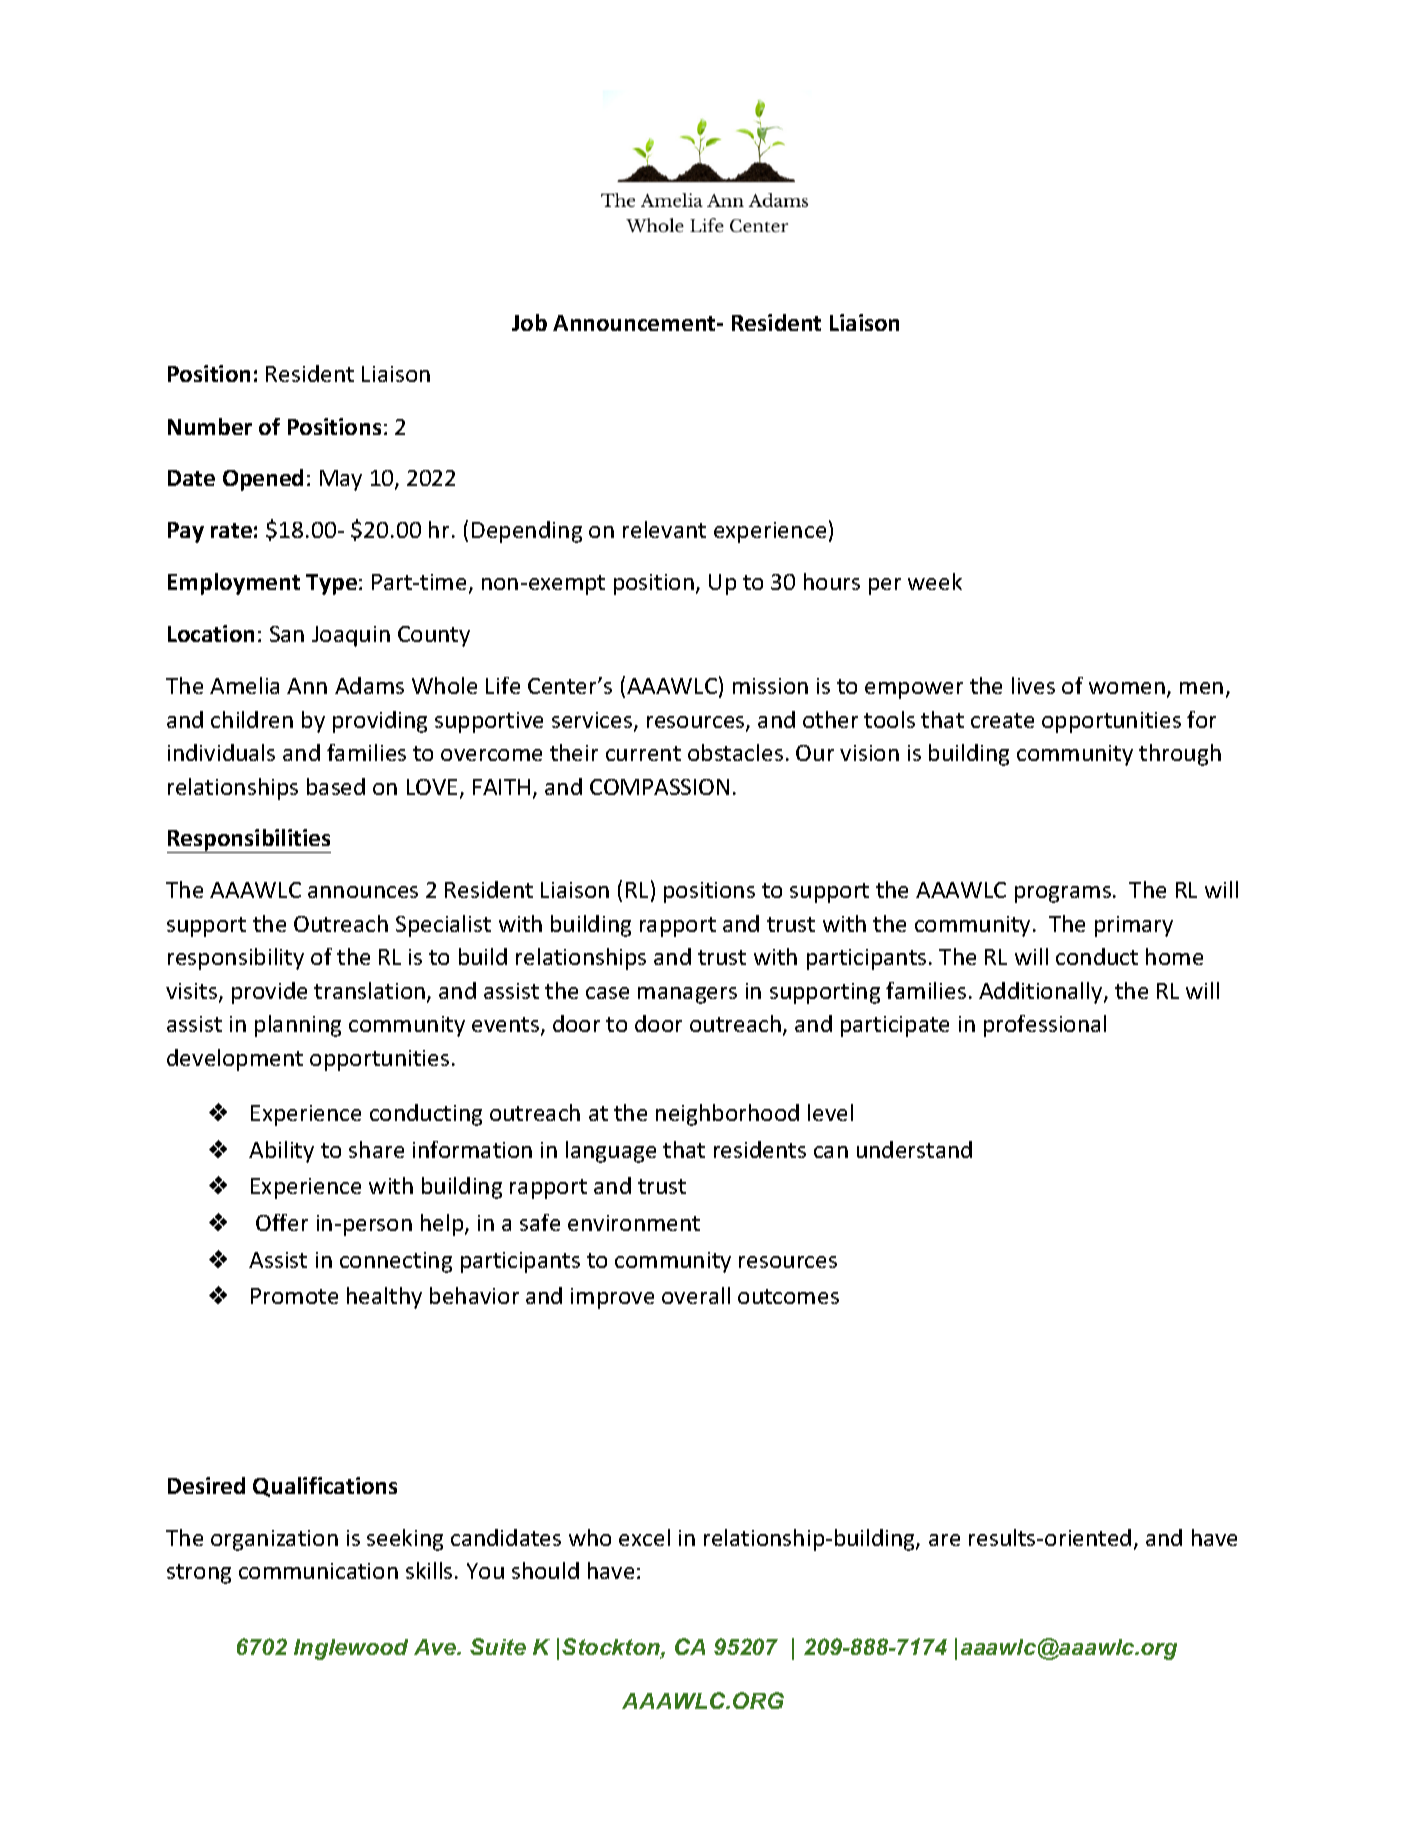 This image has height=1829, width=1414. What do you see at coordinates (1042, 993) in the image?
I see `Additionally` at bounding box center [1042, 993].
